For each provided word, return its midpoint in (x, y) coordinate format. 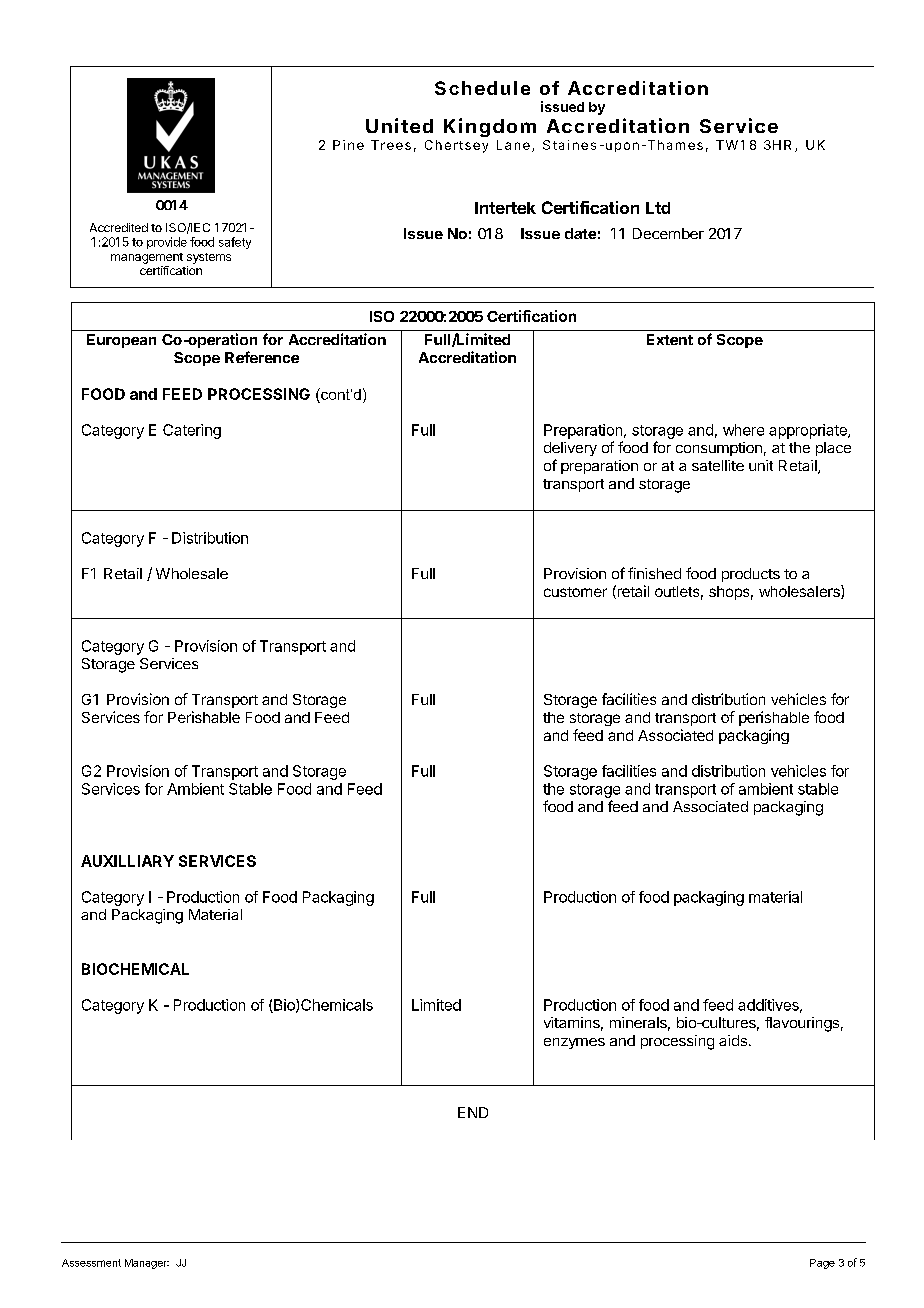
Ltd (658, 208)
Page (822, 1264)
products (751, 575)
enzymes (574, 1043)
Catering (192, 431)
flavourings (802, 1024)
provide (167, 243)
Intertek (505, 208)
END (473, 1112)
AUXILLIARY (127, 861)
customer (575, 592)
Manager (147, 1264)
